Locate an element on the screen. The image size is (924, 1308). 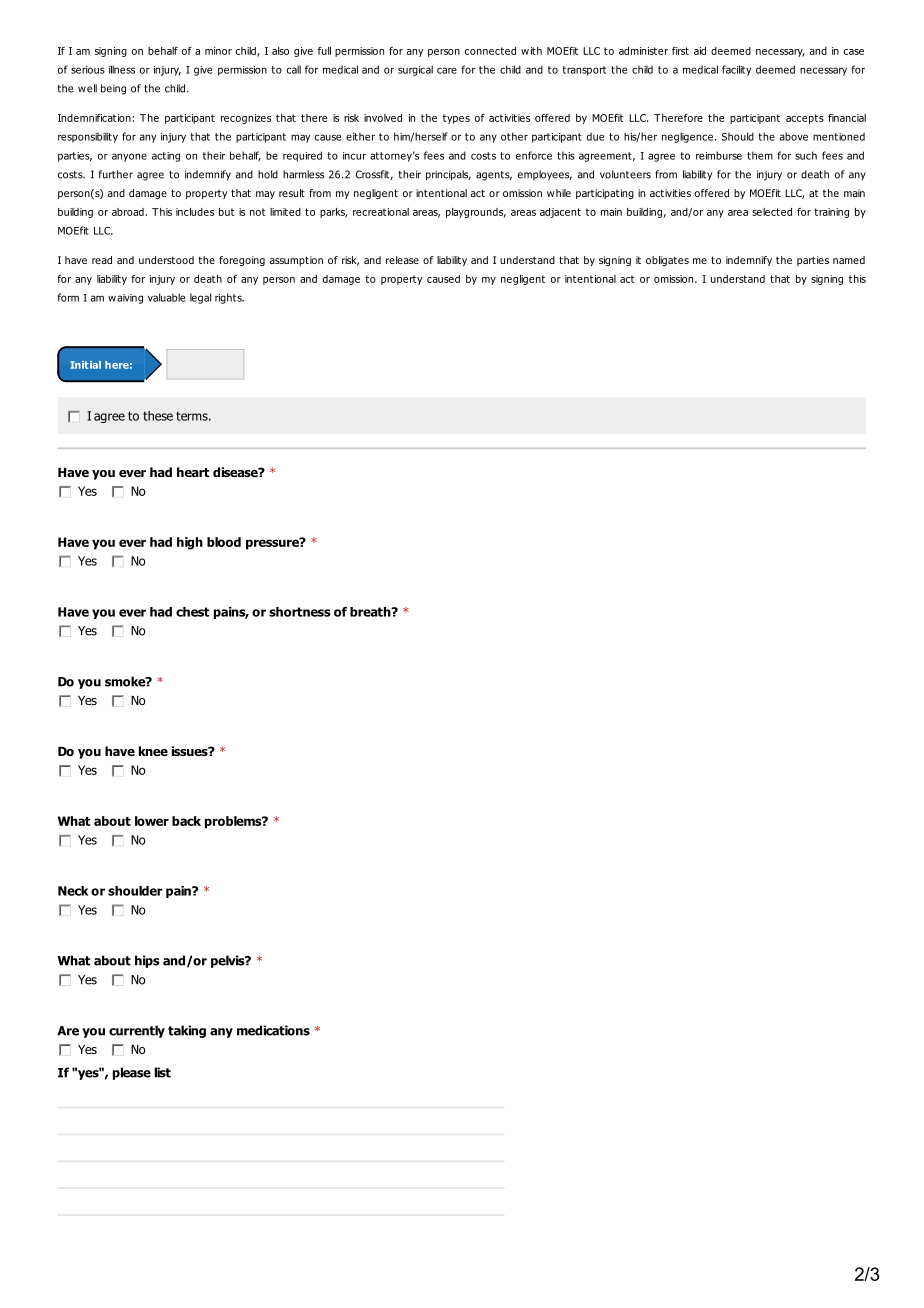
taking is located at coordinates (187, 1031).
